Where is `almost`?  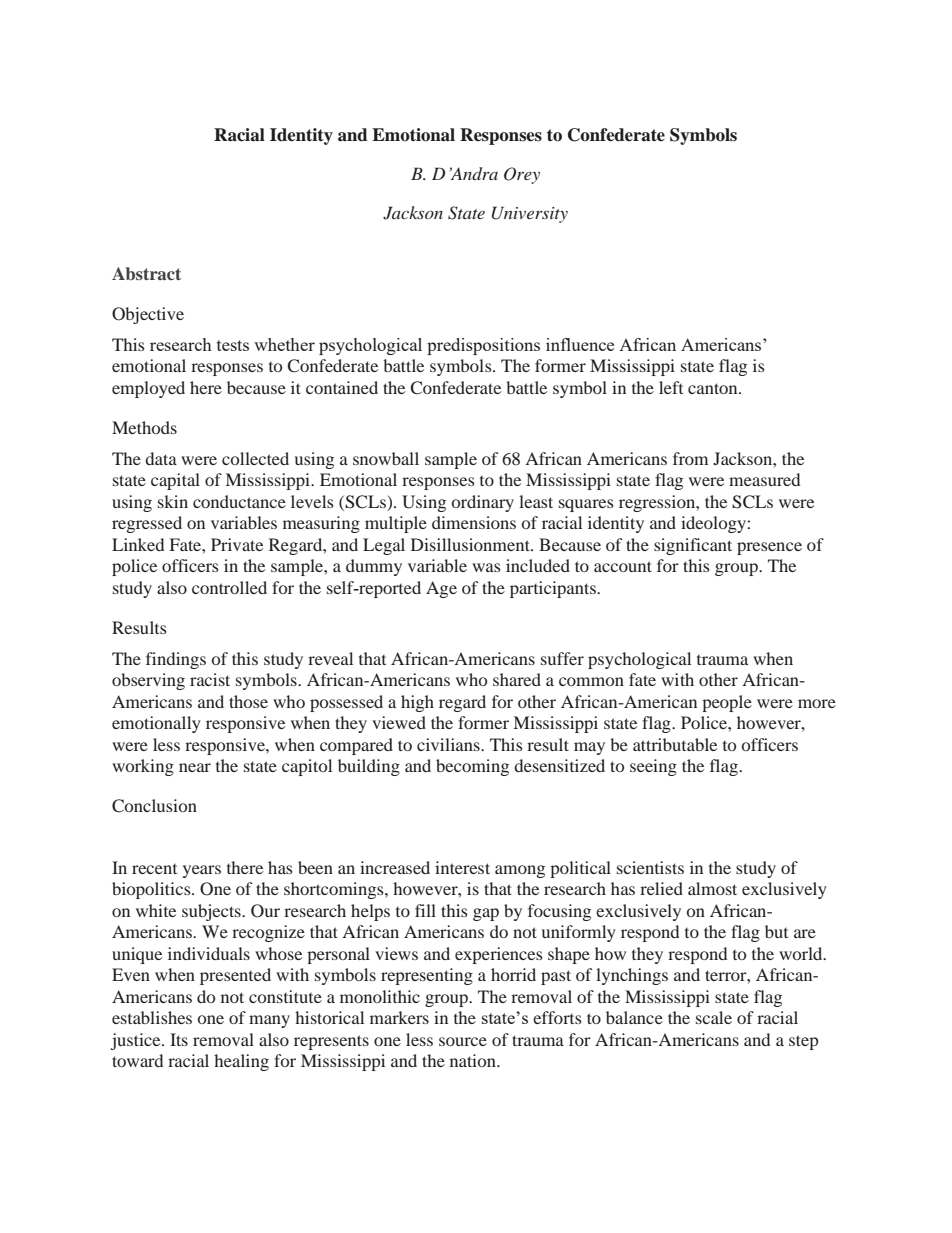 almost is located at coordinates (712, 888).
